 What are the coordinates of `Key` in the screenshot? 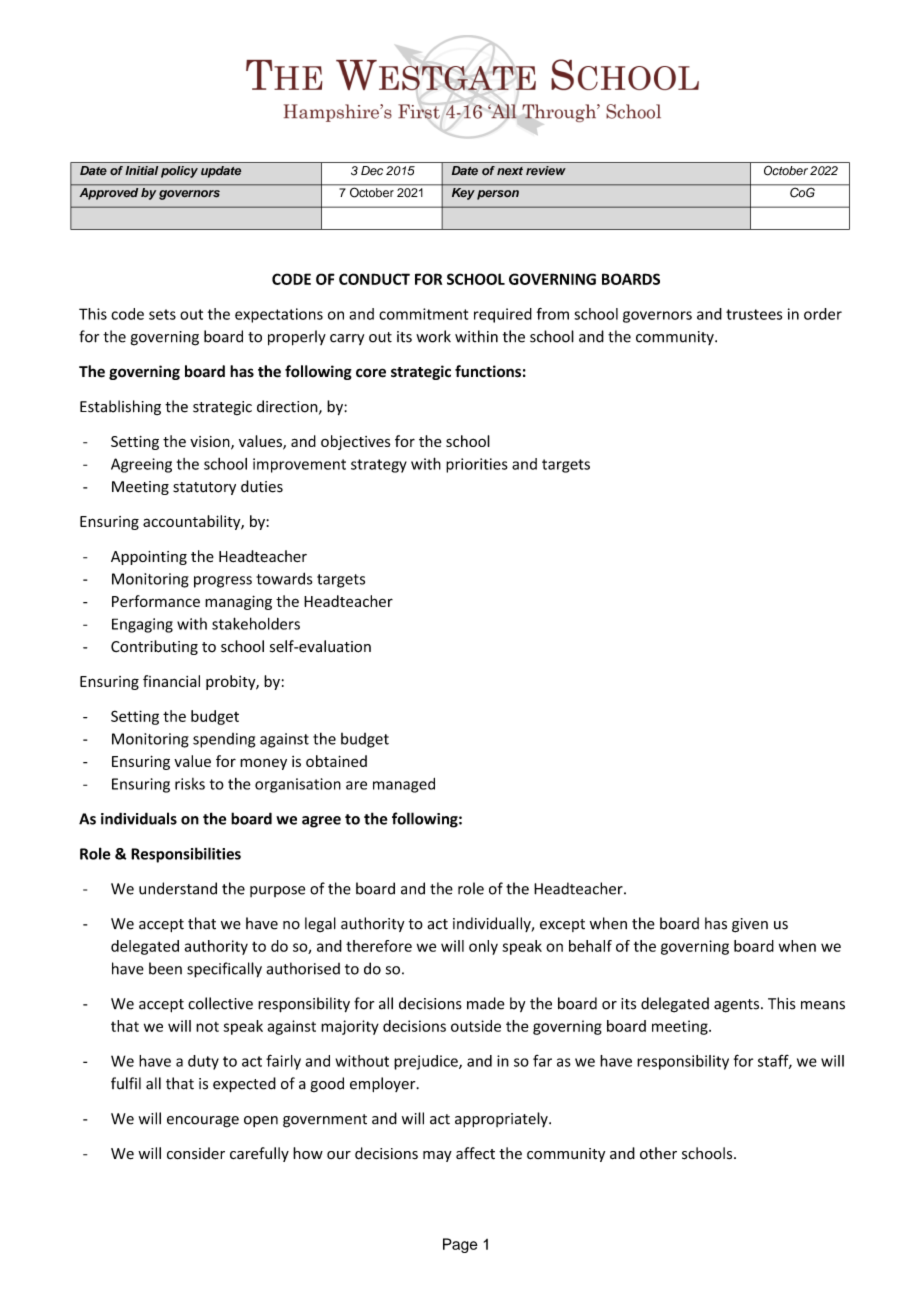 It's located at (463, 194).
